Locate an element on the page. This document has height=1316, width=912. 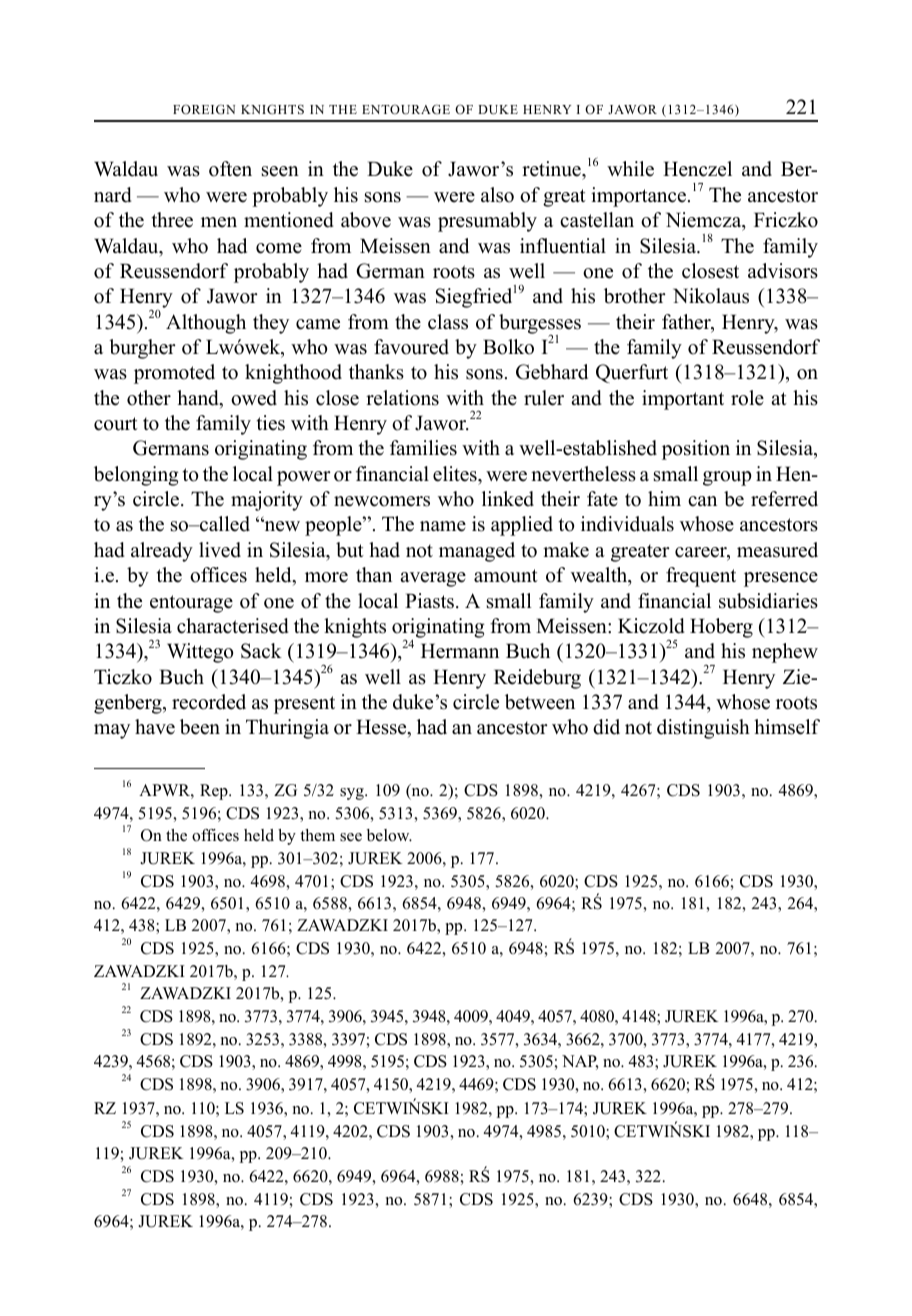
father is located at coordinates (687, 323).
